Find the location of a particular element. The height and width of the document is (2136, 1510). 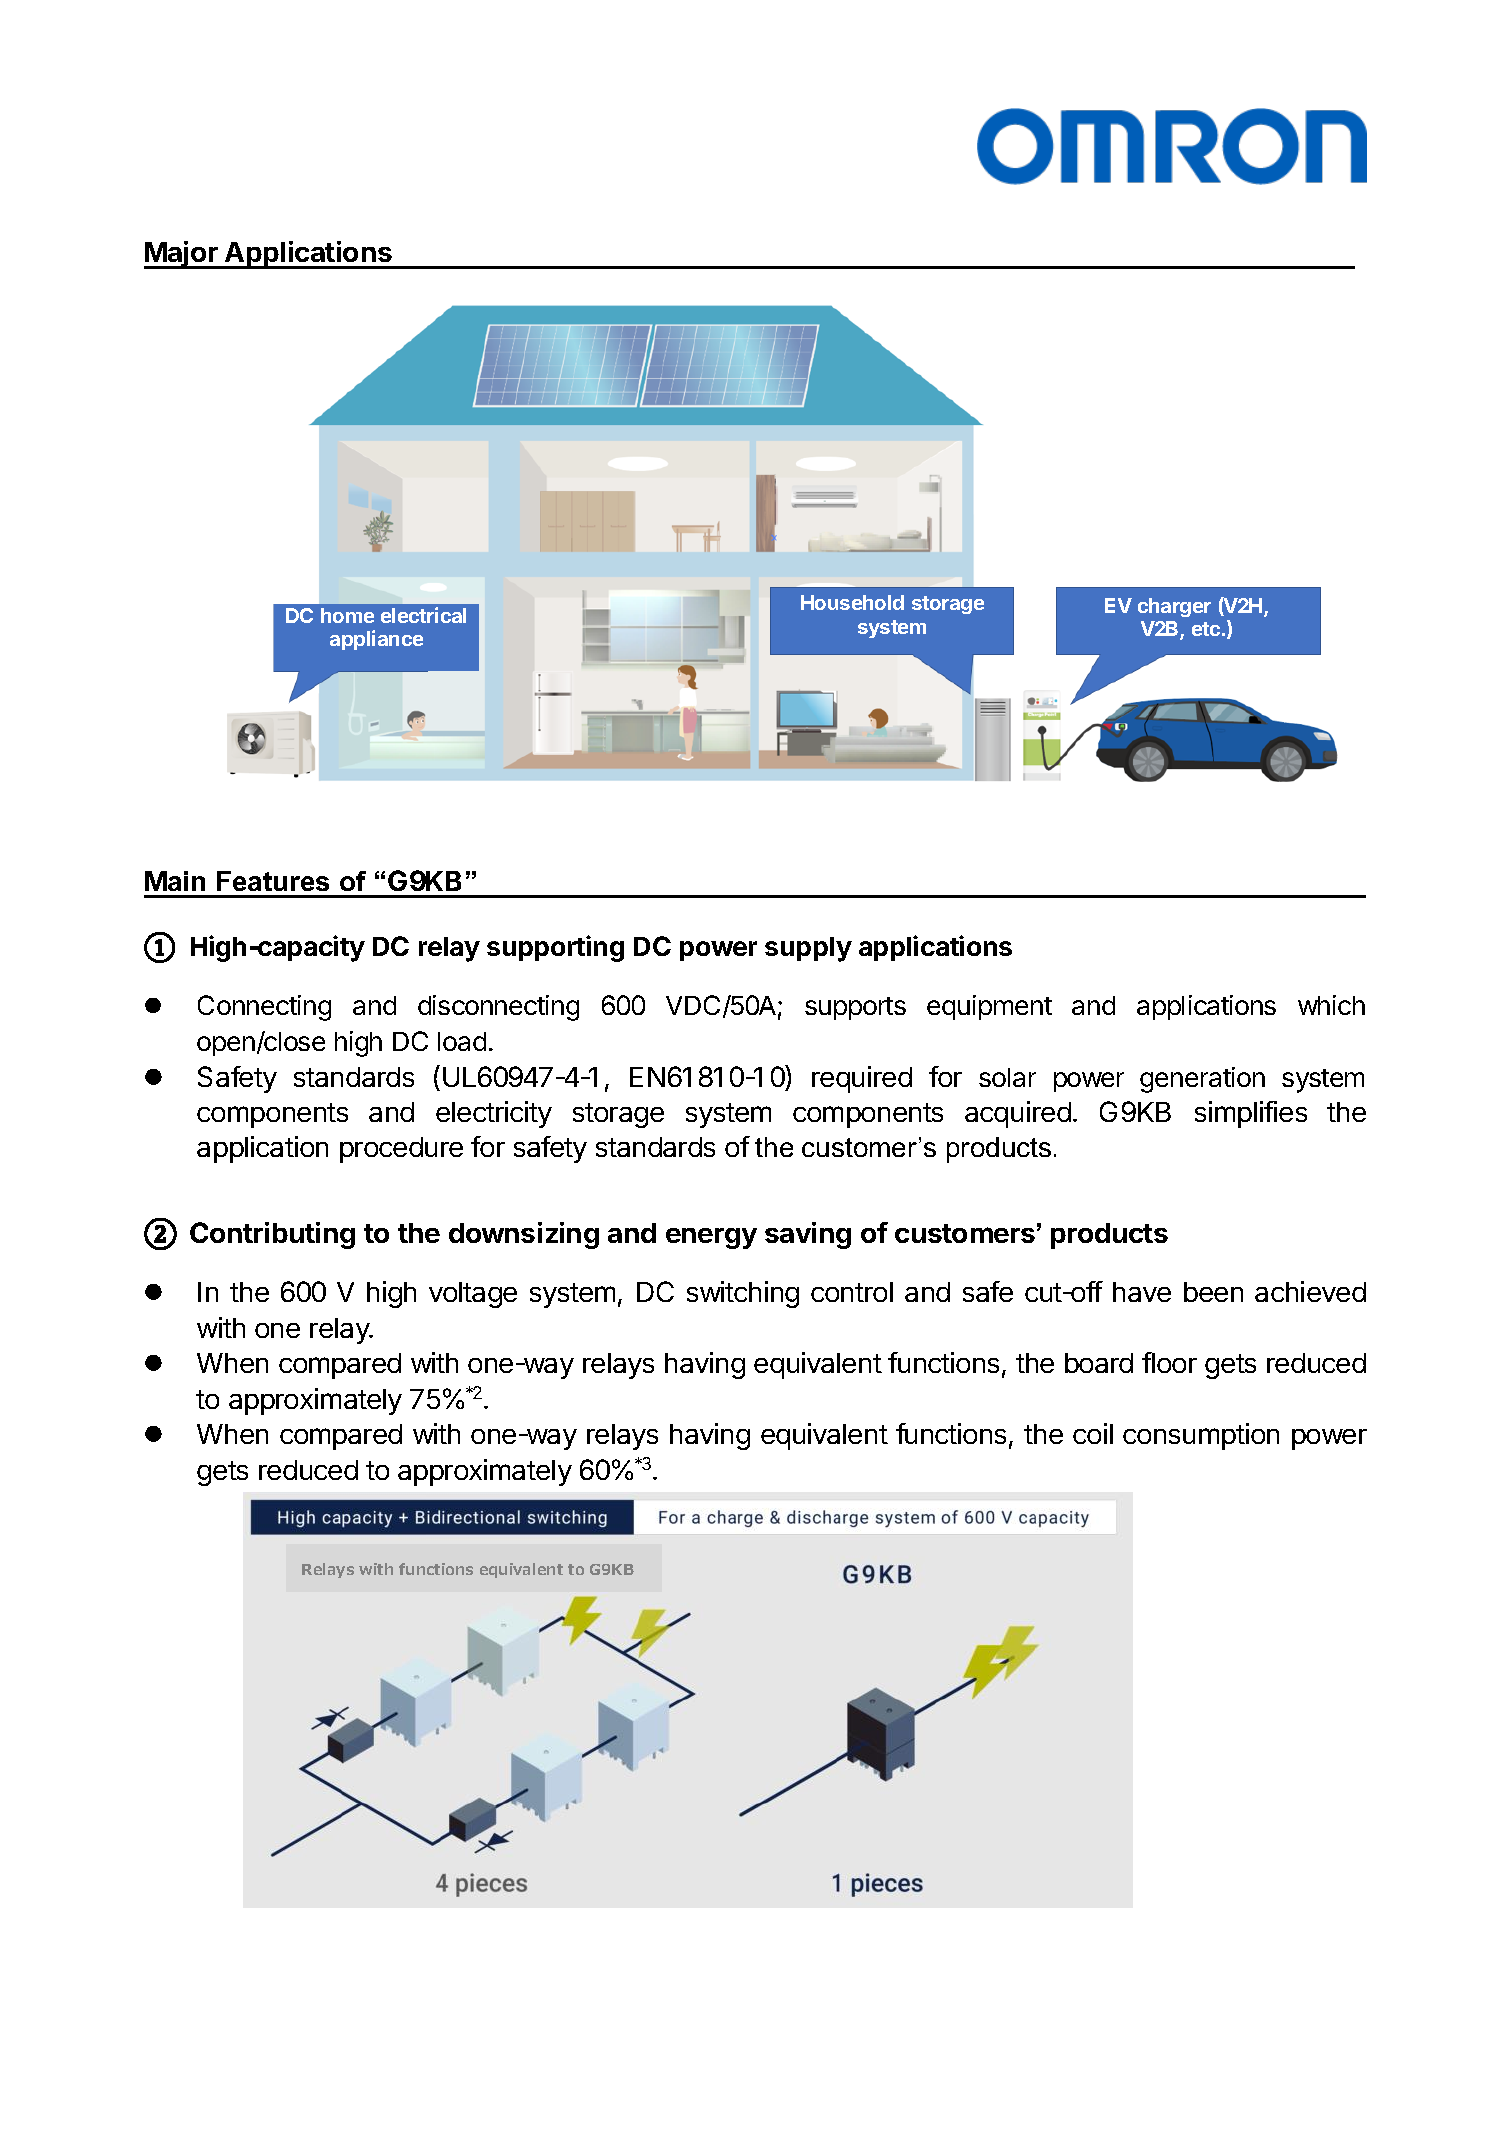

charger is located at coordinates (1174, 607).
